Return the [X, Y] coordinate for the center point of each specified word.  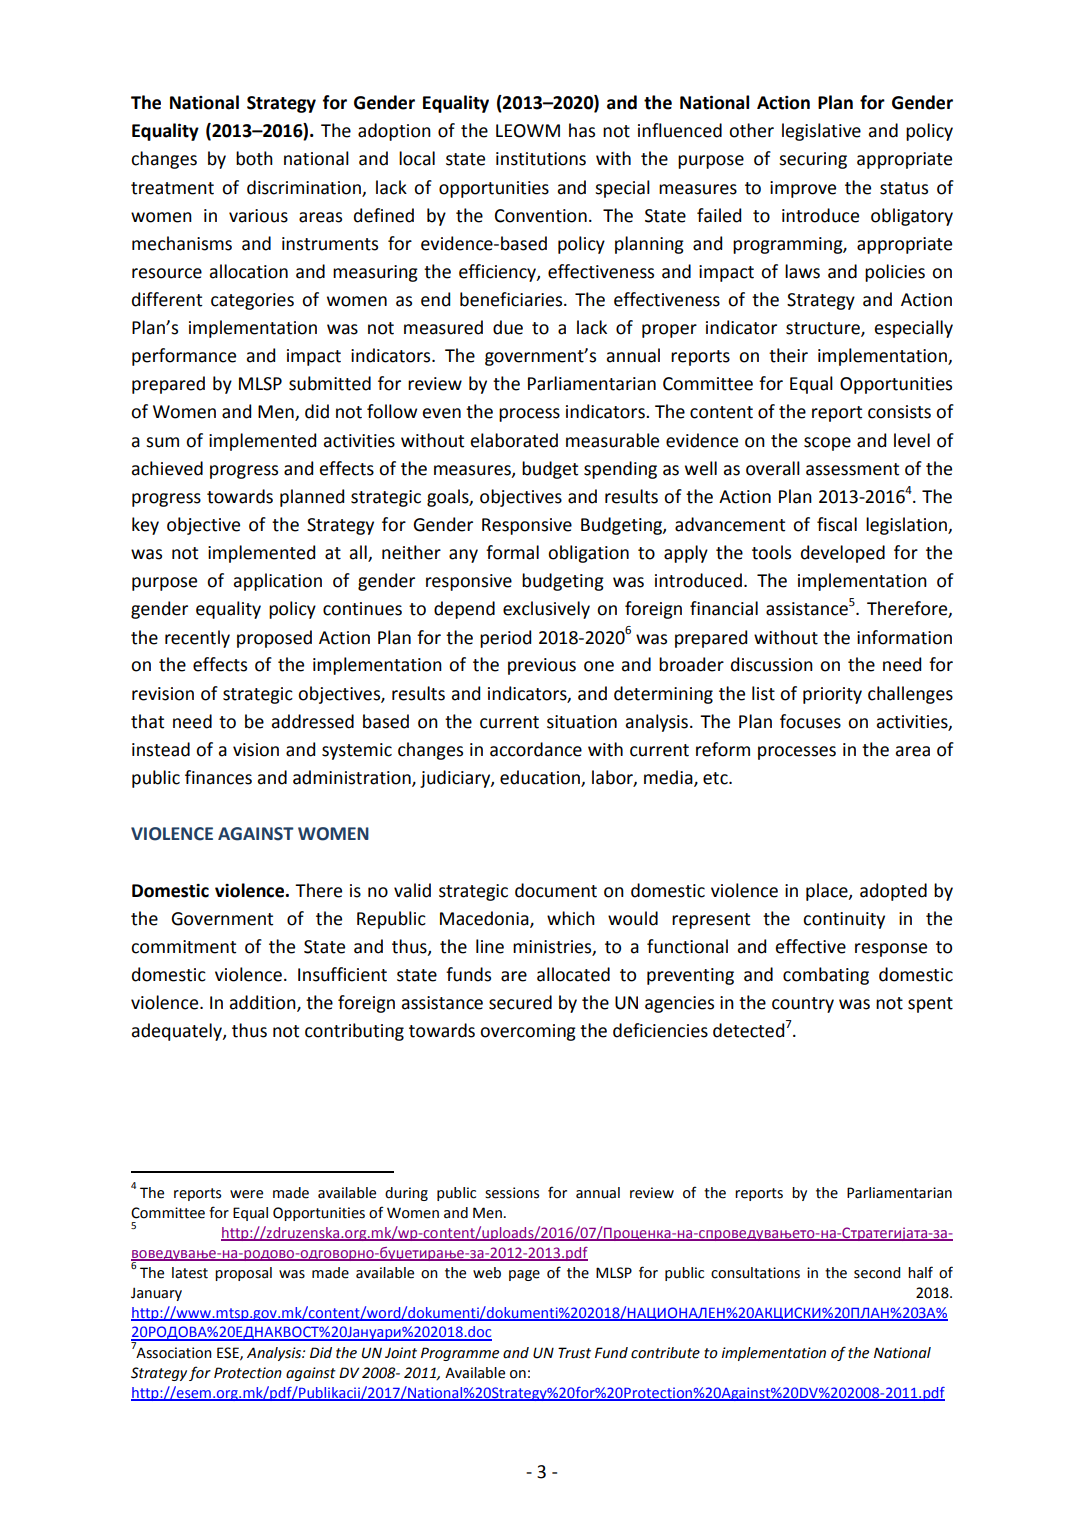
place [828, 892]
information [904, 637]
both [254, 158]
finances [218, 777]
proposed [274, 639]
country [803, 1005]
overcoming [528, 1032]
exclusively [546, 610]
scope [827, 444]
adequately [178, 1032]
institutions [541, 159]
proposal [243, 1274]
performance [184, 357]
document [556, 890]
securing [813, 160]
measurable [612, 440]
